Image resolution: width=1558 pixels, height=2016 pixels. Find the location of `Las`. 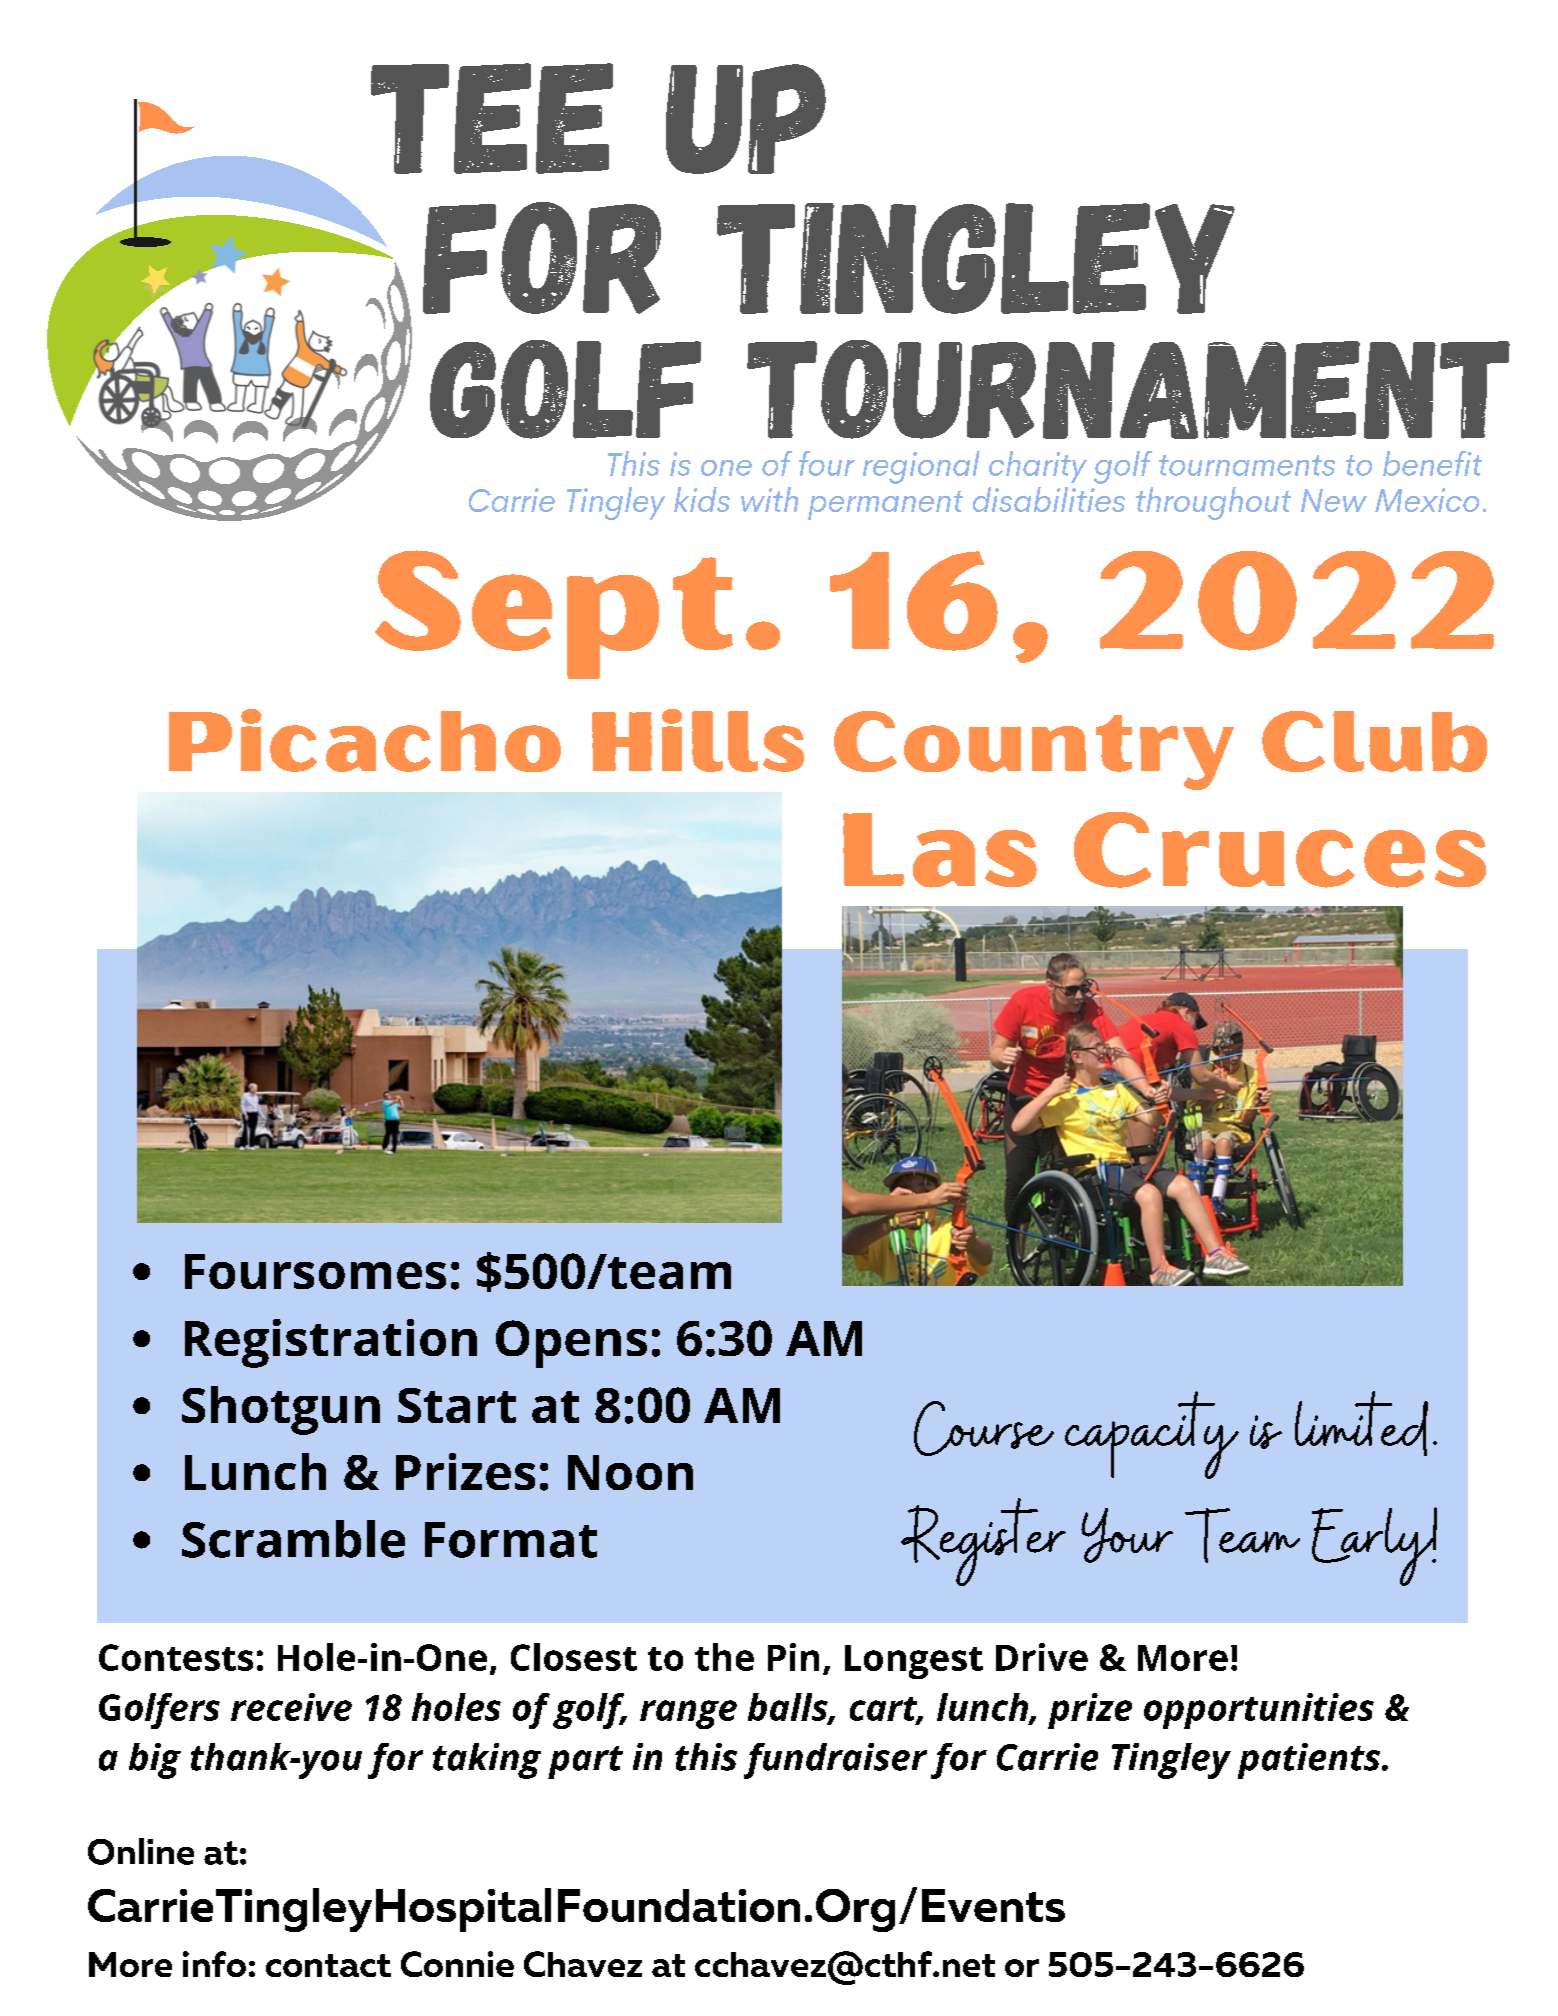

Las is located at coordinates (940, 850).
